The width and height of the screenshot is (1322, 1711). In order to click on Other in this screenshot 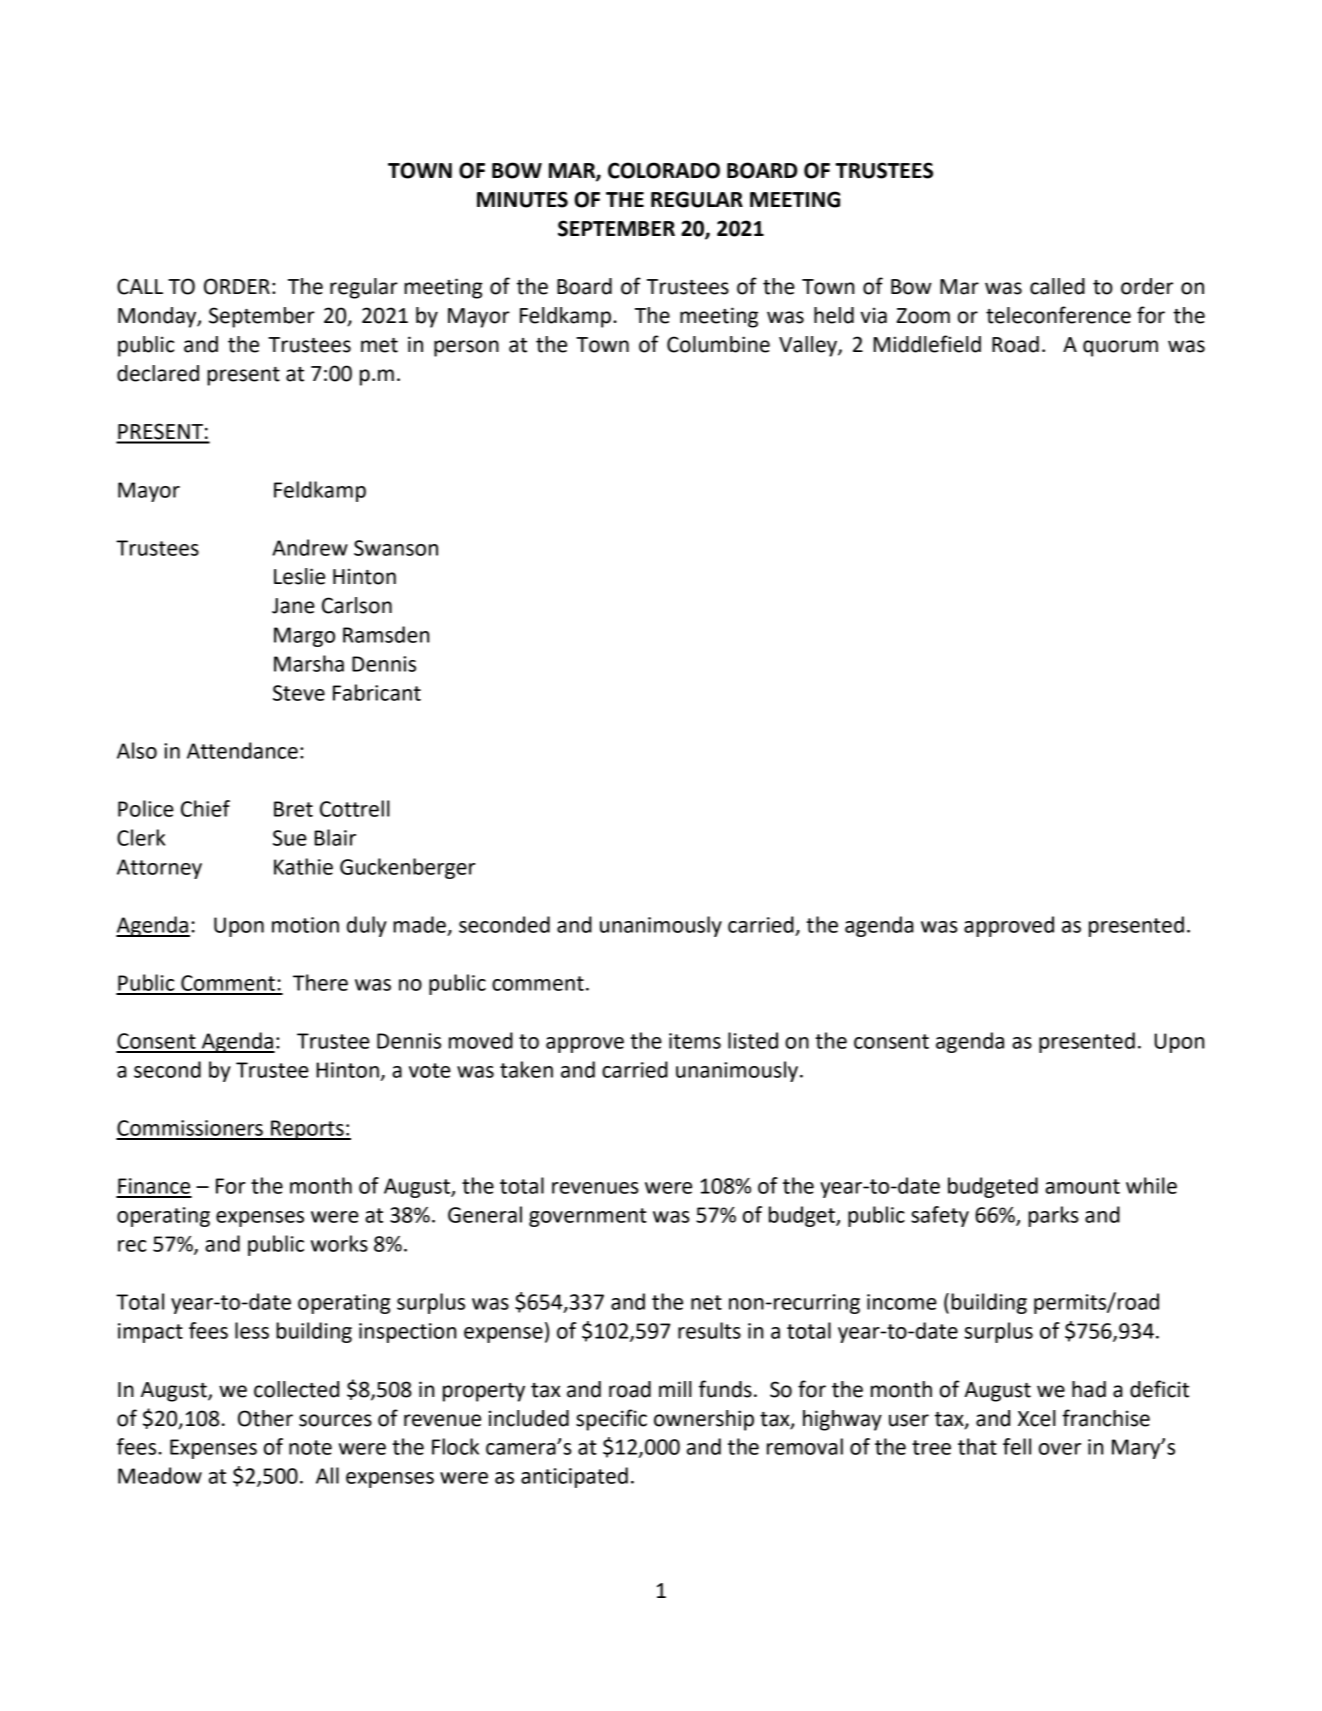, I will do `click(265, 1418)`.
